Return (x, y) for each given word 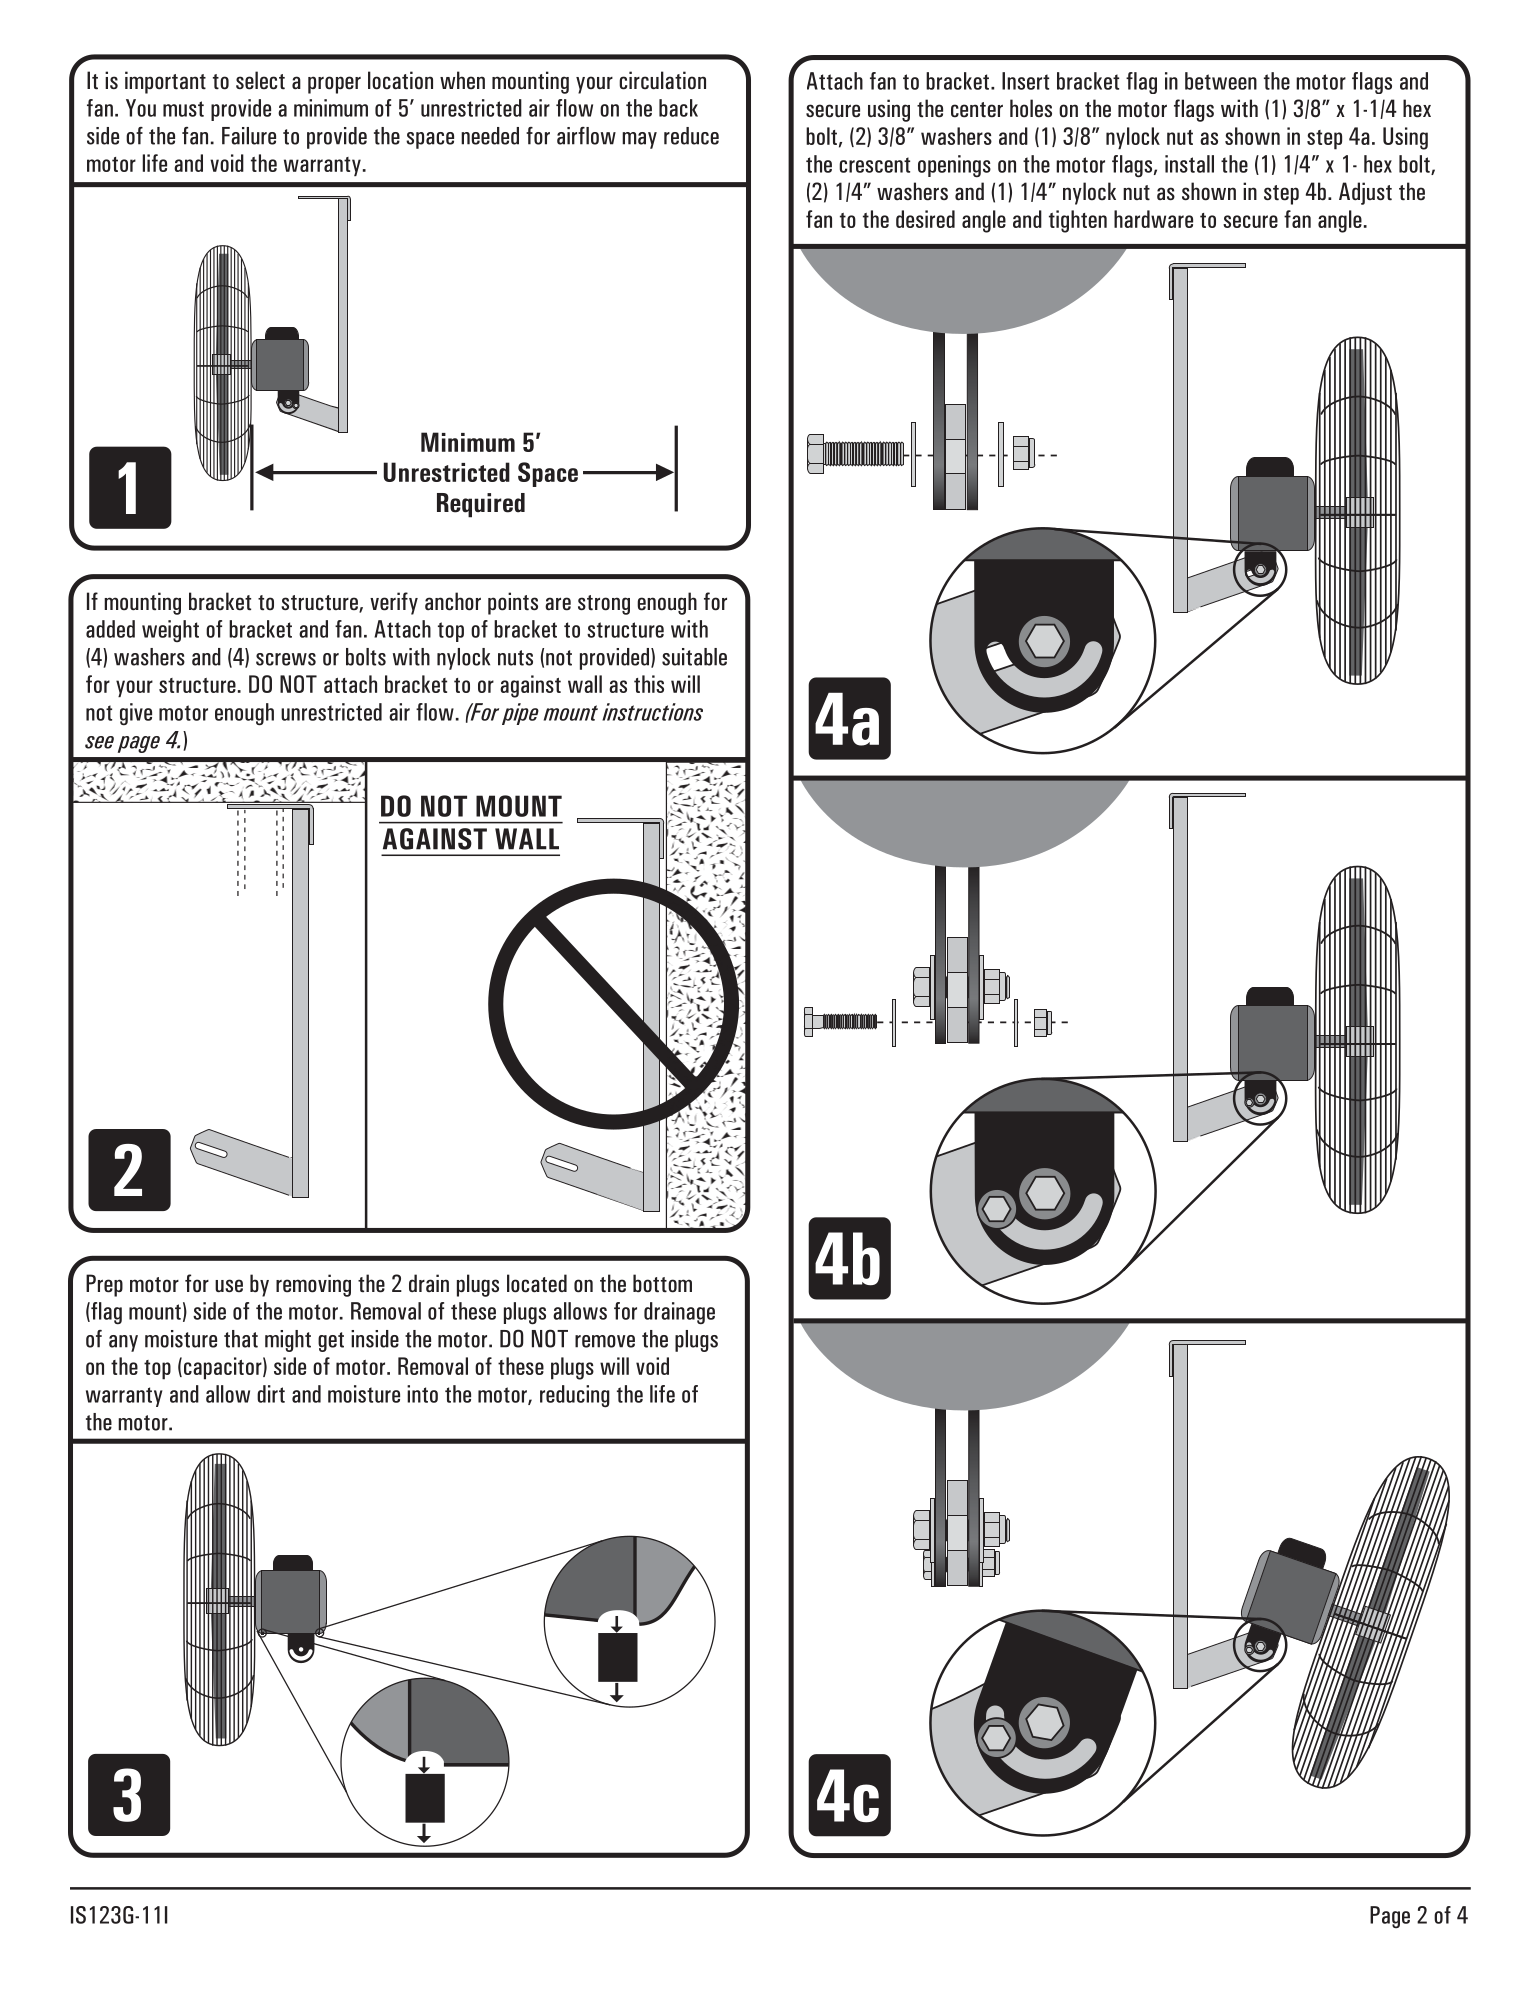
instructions (652, 712)
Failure (249, 136)
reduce (691, 136)
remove (605, 1341)
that (241, 1339)
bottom (662, 1283)
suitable (694, 657)
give (136, 714)
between (1221, 81)
